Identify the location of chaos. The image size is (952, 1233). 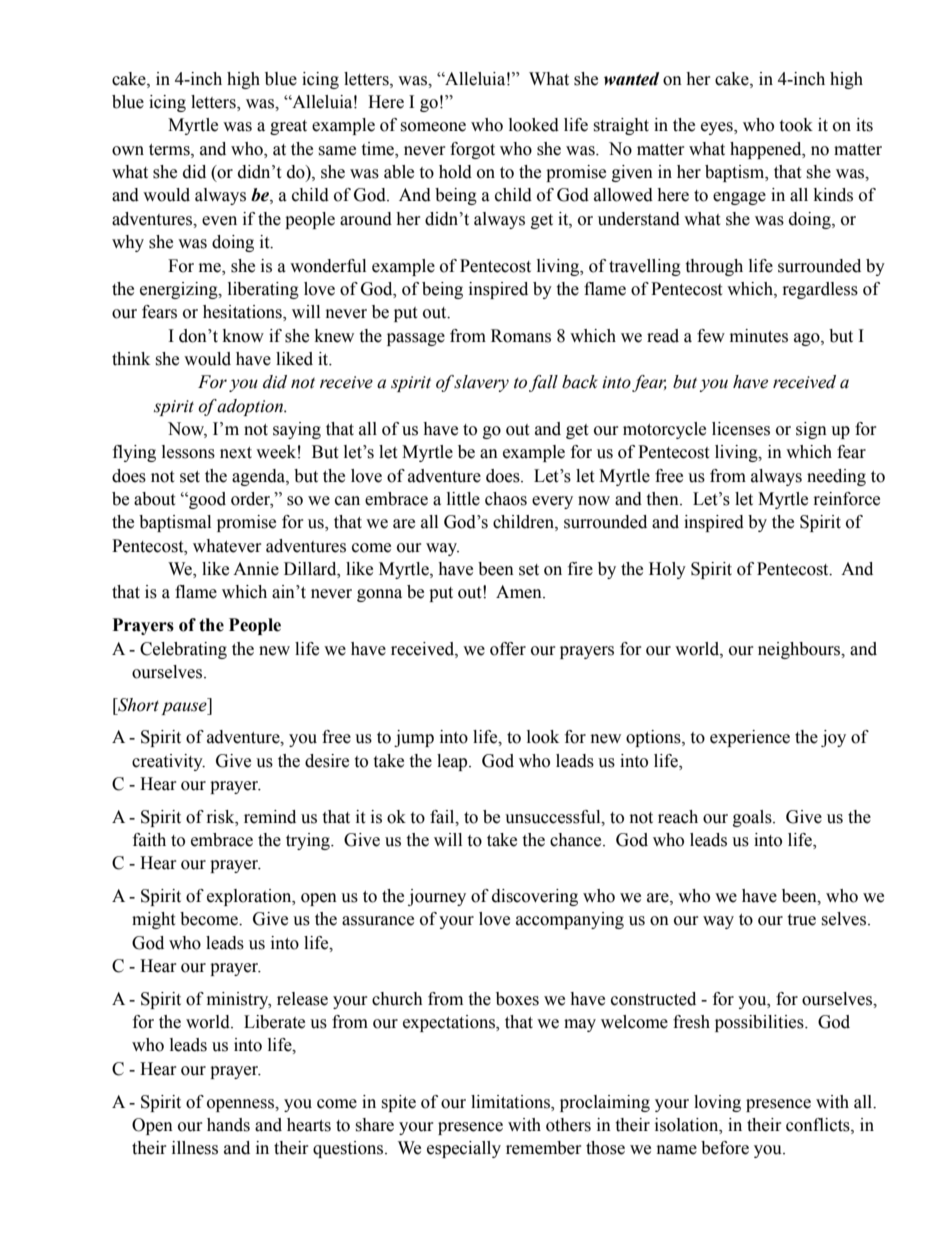
(506, 499).
